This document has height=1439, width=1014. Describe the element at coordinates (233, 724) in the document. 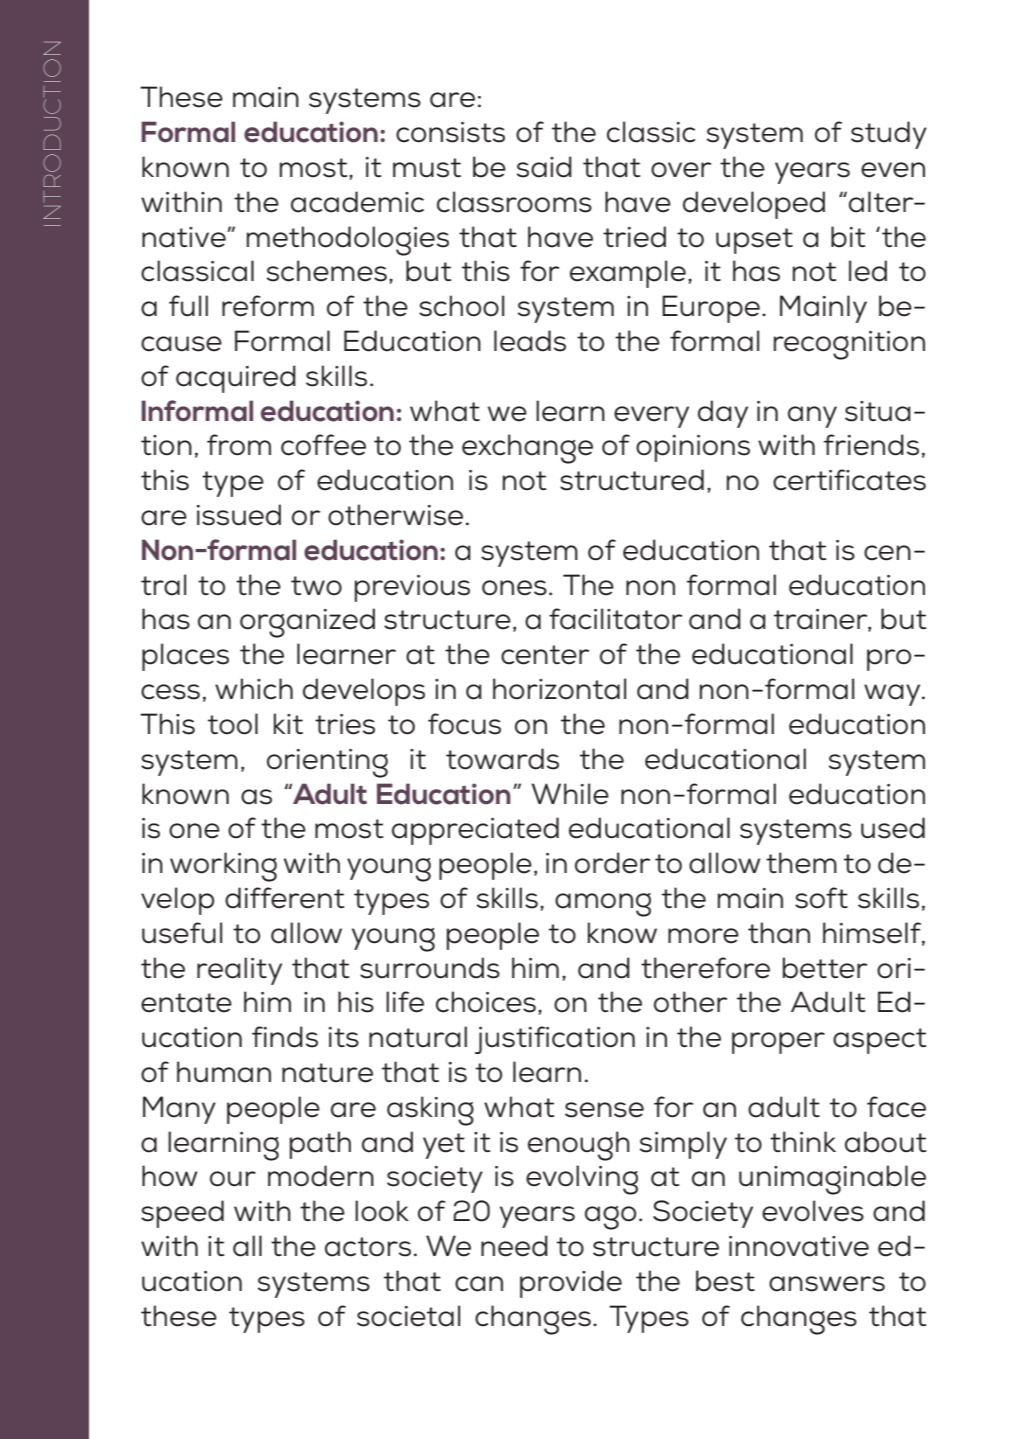

I see `tool` at that location.
